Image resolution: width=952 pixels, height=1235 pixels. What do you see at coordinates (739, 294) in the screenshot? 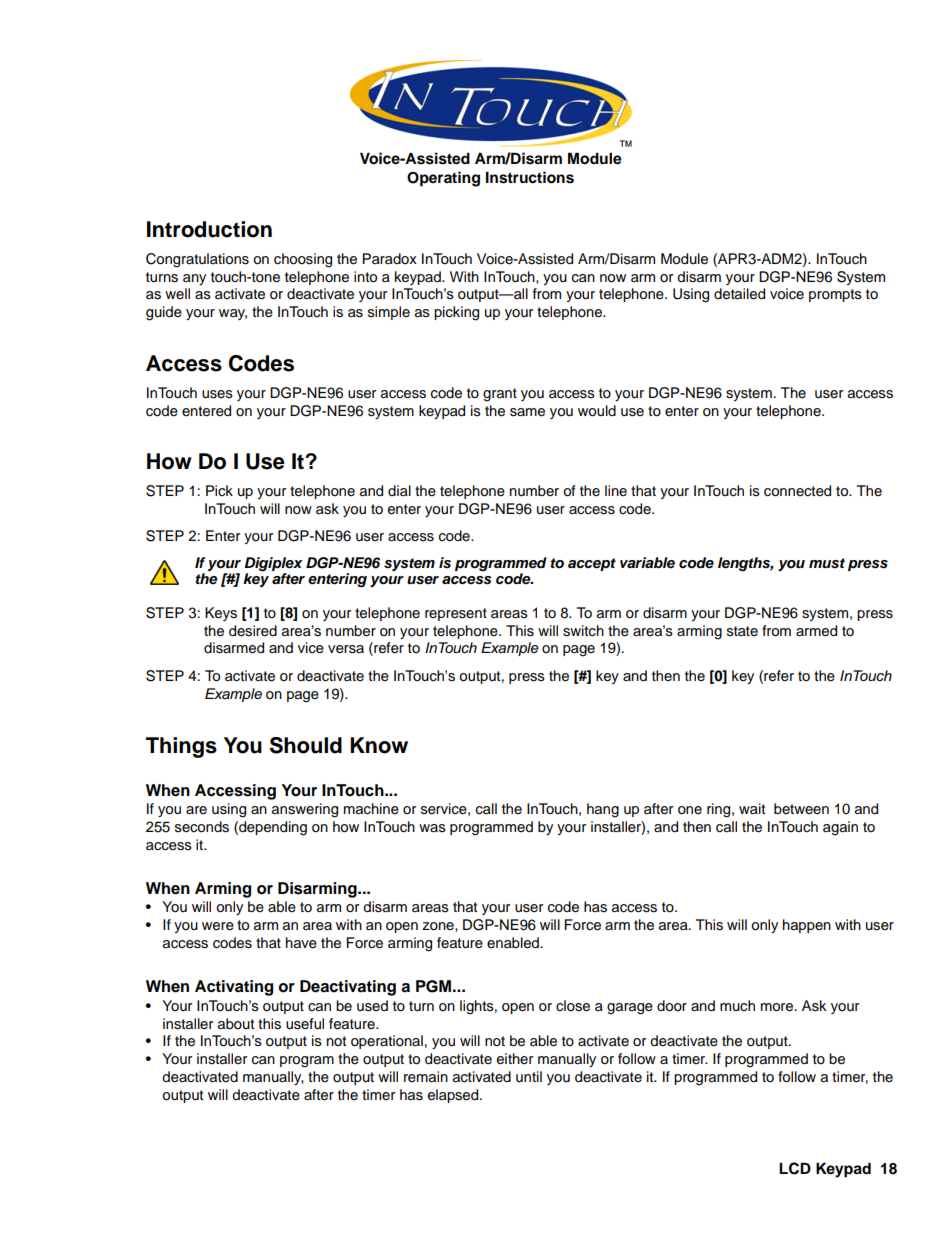
I see `detailed` at bounding box center [739, 294].
